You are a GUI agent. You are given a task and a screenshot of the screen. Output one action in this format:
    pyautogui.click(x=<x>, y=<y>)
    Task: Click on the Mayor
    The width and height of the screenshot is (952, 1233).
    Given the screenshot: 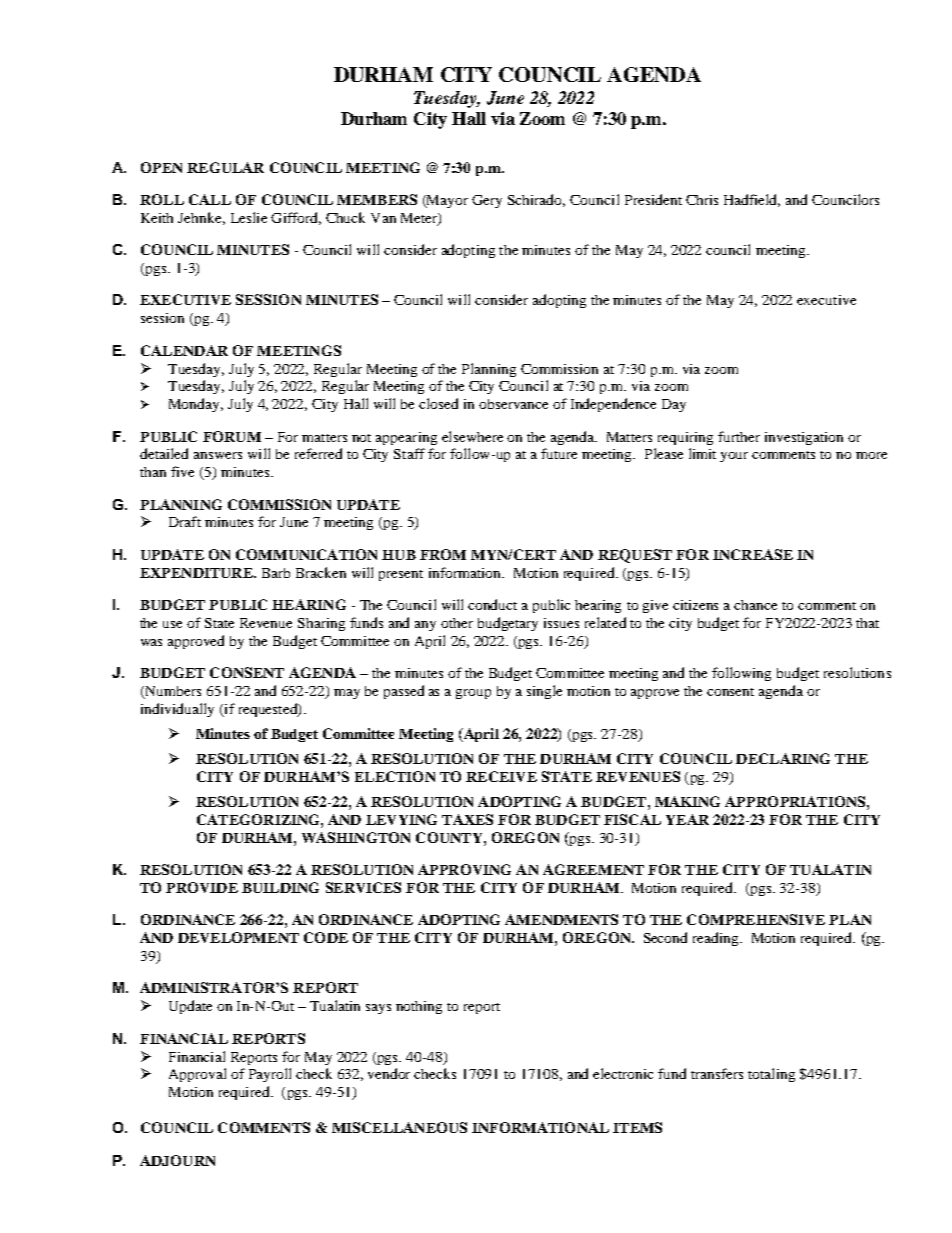 What is the action you would take?
    pyautogui.click(x=446, y=201)
